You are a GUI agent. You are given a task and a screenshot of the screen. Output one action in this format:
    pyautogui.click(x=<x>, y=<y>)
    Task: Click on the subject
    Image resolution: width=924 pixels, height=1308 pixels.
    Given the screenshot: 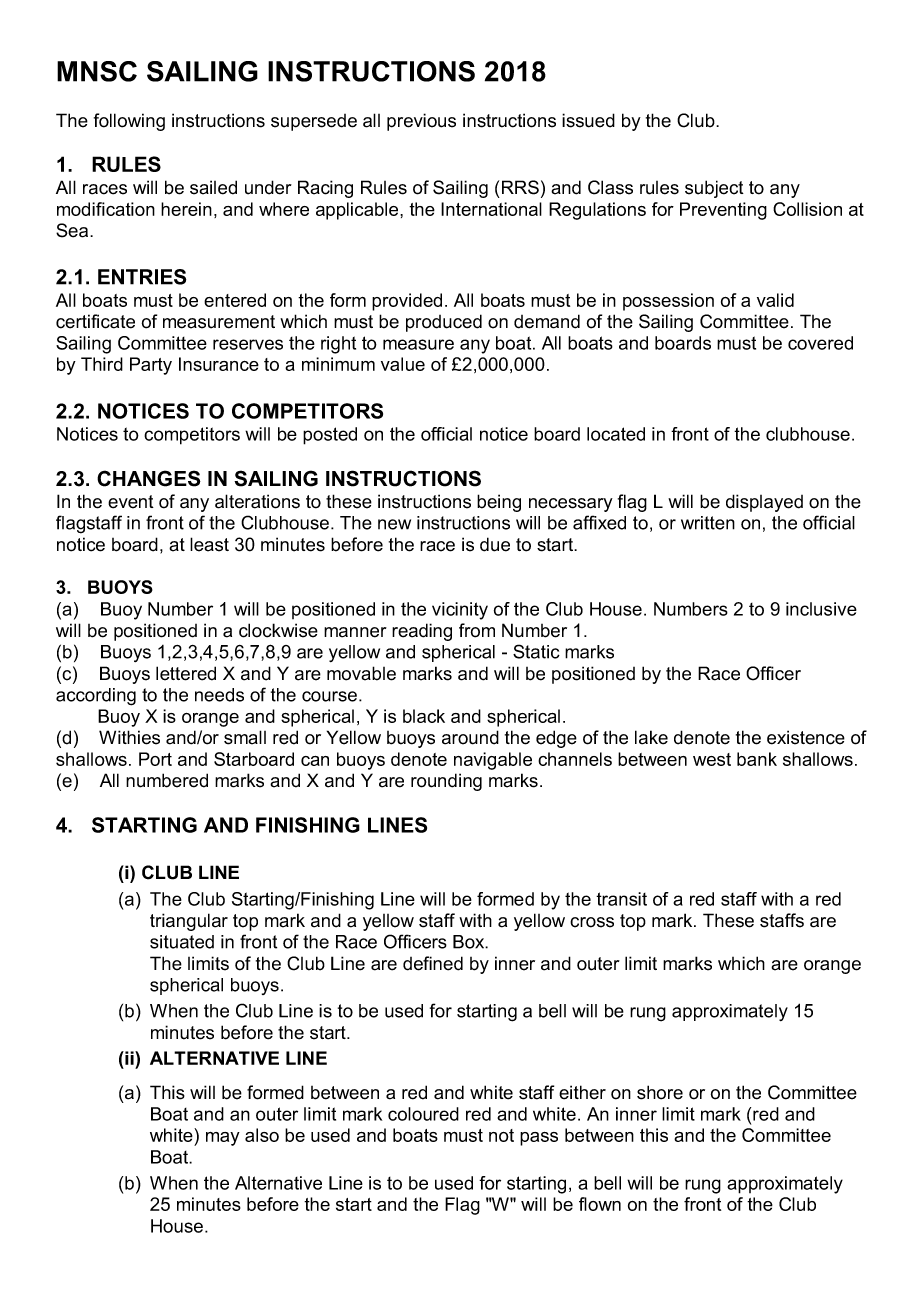 What is the action you would take?
    pyautogui.click(x=714, y=189)
